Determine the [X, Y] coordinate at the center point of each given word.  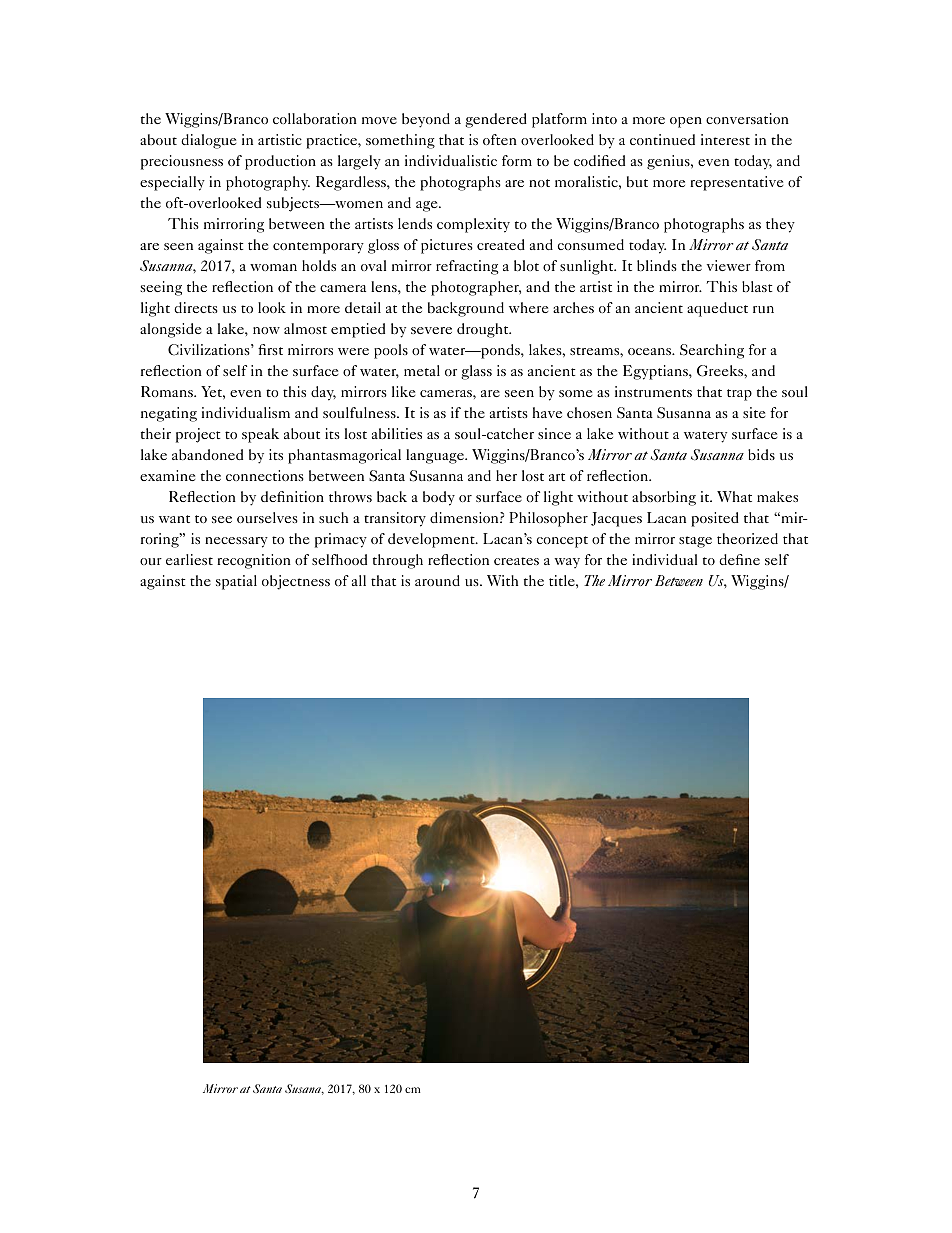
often [500, 139]
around [437, 580]
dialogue [208, 141]
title [563, 580]
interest [725, 139]
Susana [304, 1089]
